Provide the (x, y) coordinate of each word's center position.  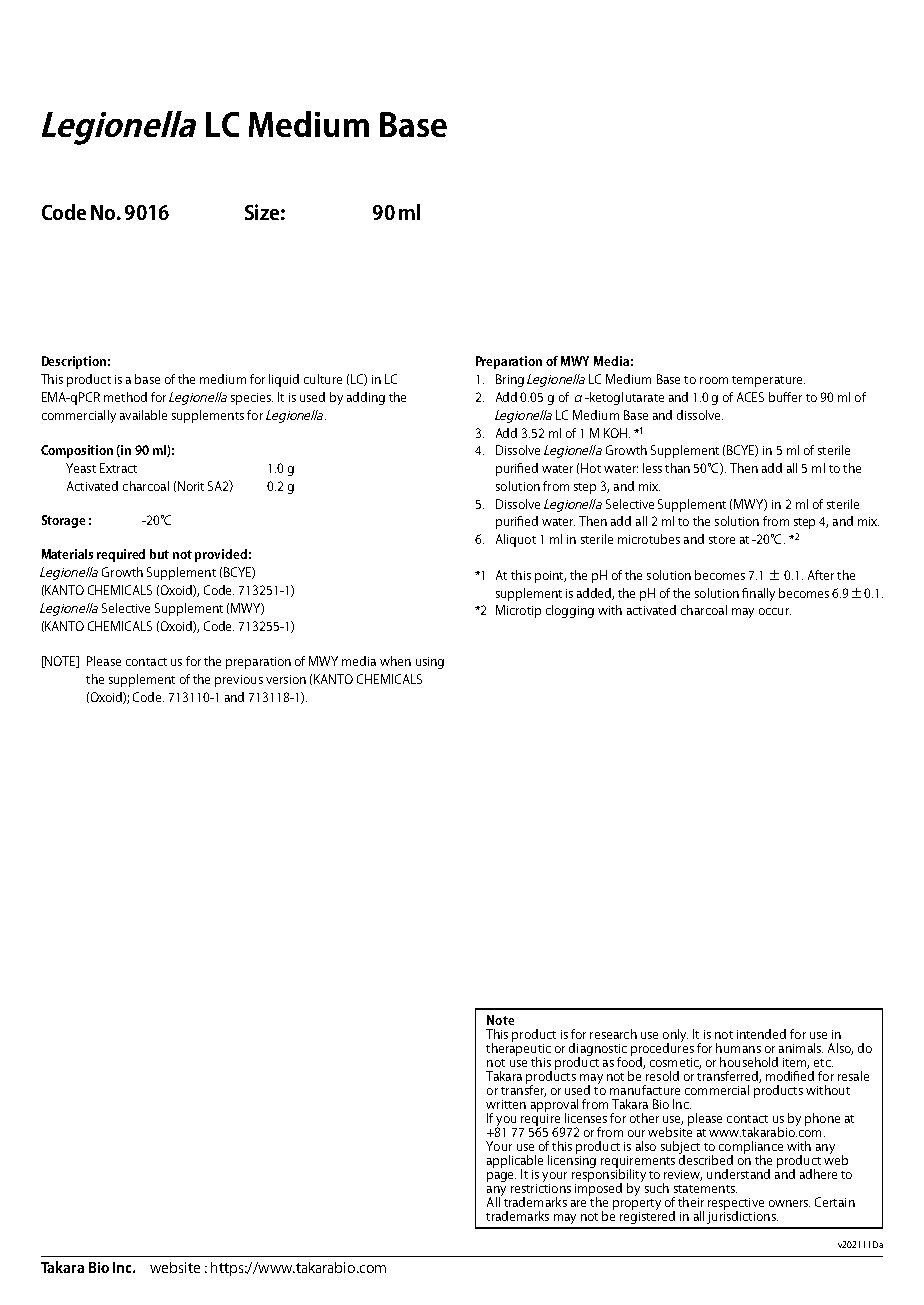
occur (775, 611)
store (722, 540)
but (159, 554)
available (143, 415)
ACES (750, 397)
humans (738, 1048)
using (430, 663)
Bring (510, 380)
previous (239, 681)
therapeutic (518, 1050)
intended (761, 1034)
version (286, 679)
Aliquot (516, 540)
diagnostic (598, 1051)
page (501, 1177)
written (506, 1104)
